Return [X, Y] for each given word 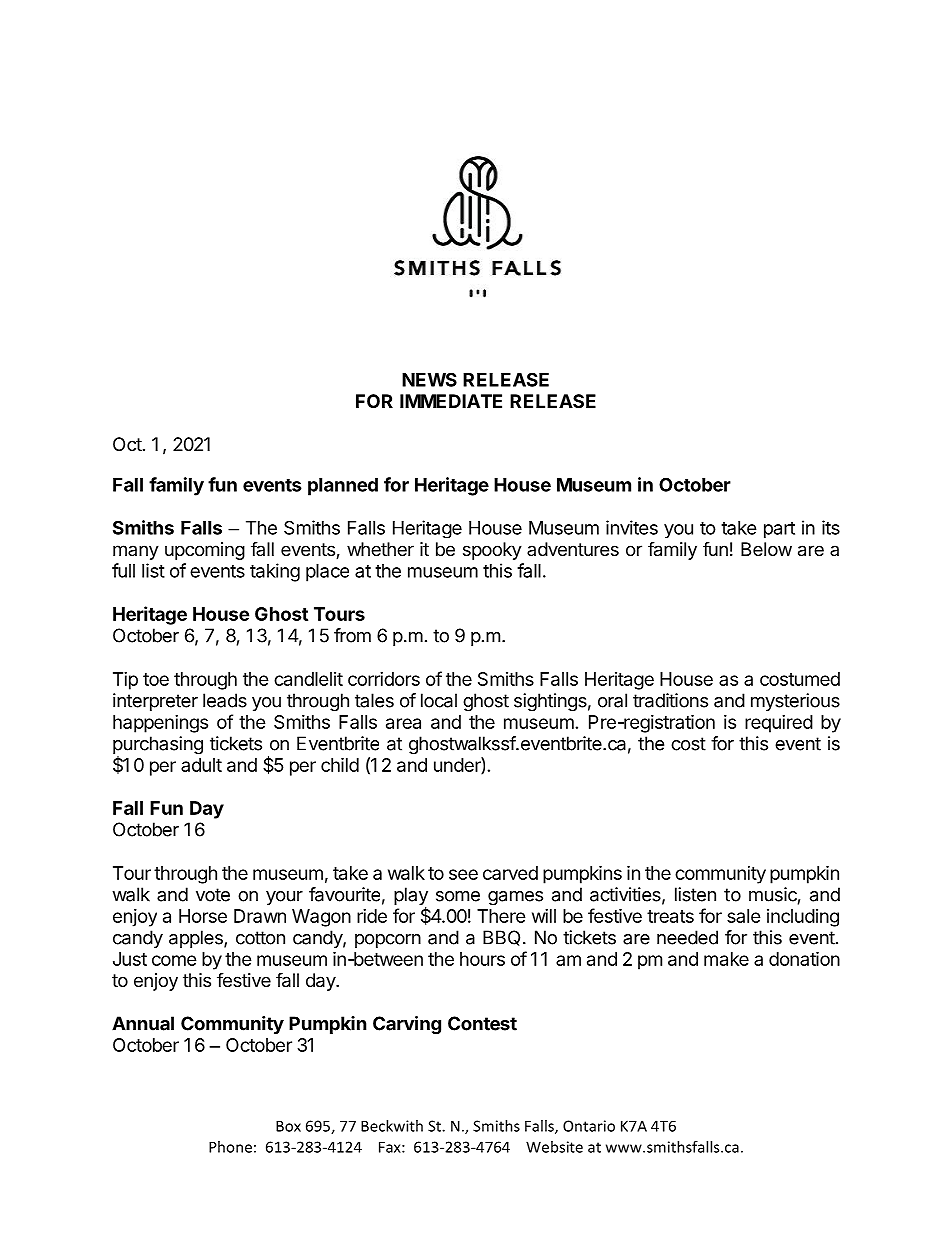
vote [213, 895]
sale [744, 916]
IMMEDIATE [451, 401]
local [439, 700]
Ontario [589, 1126]
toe [156, 679]
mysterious [795, 702]
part [779, 530]
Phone [230, 1147]
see [463, 874]
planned [343, 487]
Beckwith [392, 1126]
